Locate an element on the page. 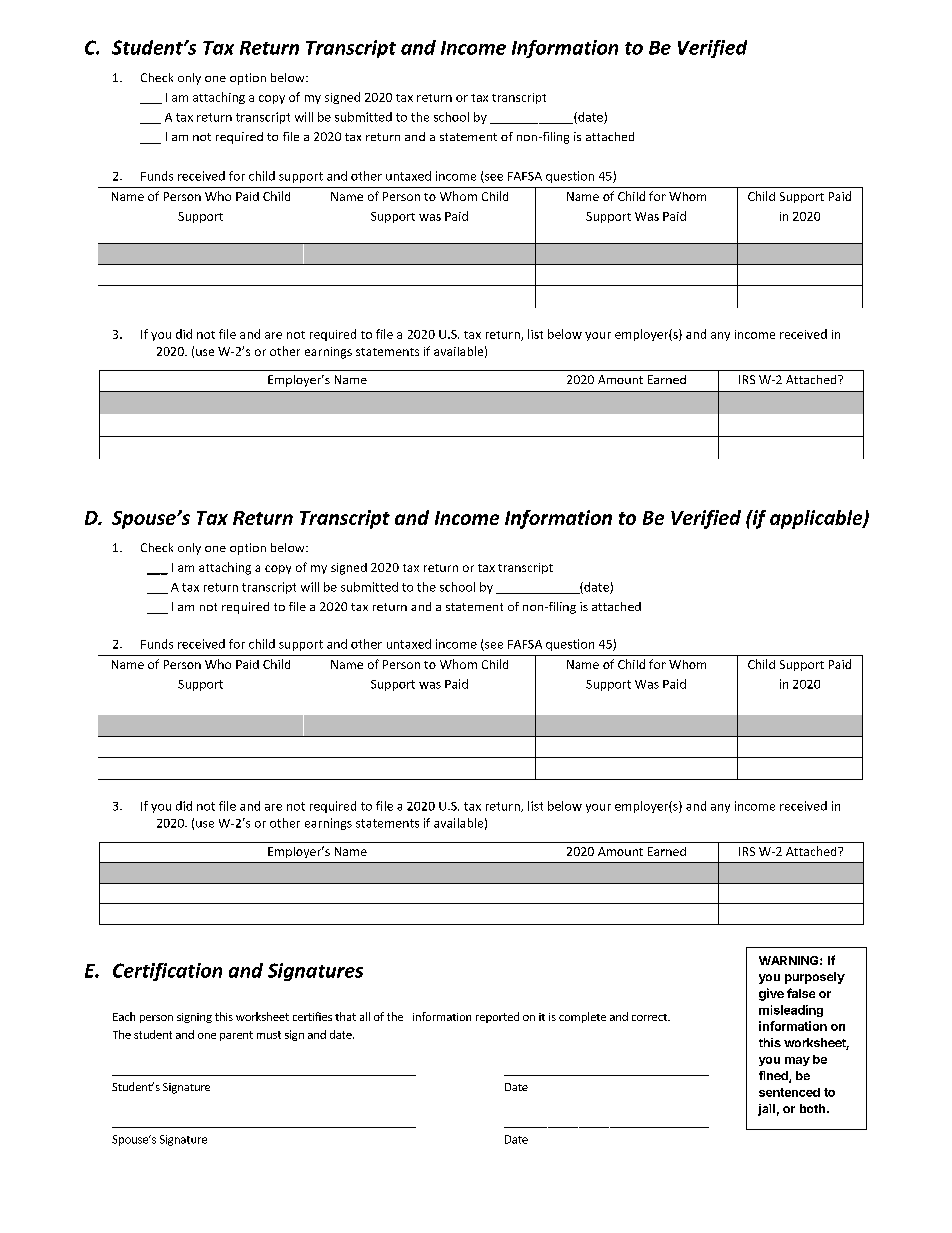  both is located at coordinates (812, 1108).
